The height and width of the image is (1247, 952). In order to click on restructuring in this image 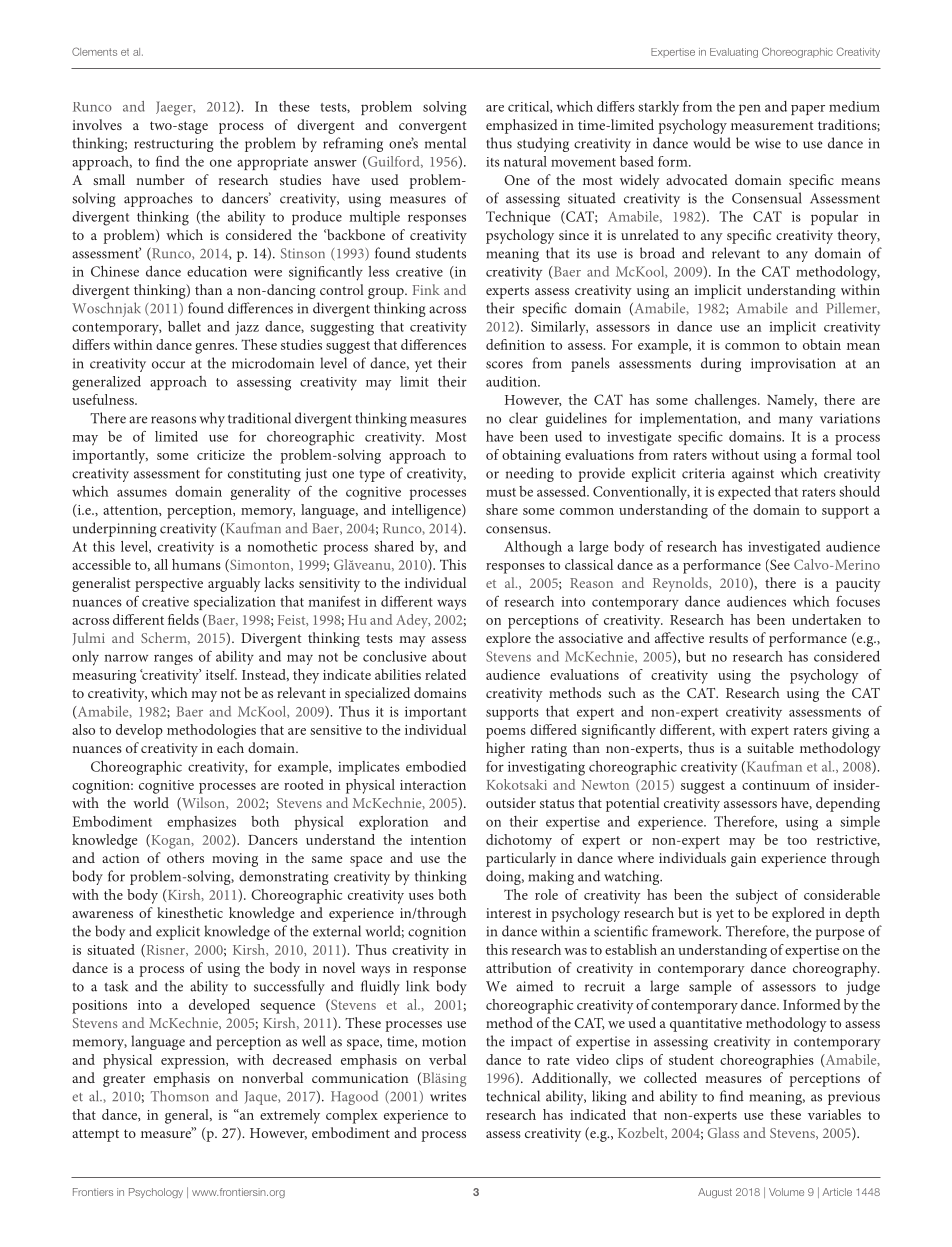, I will do `click(174, 145)`.
